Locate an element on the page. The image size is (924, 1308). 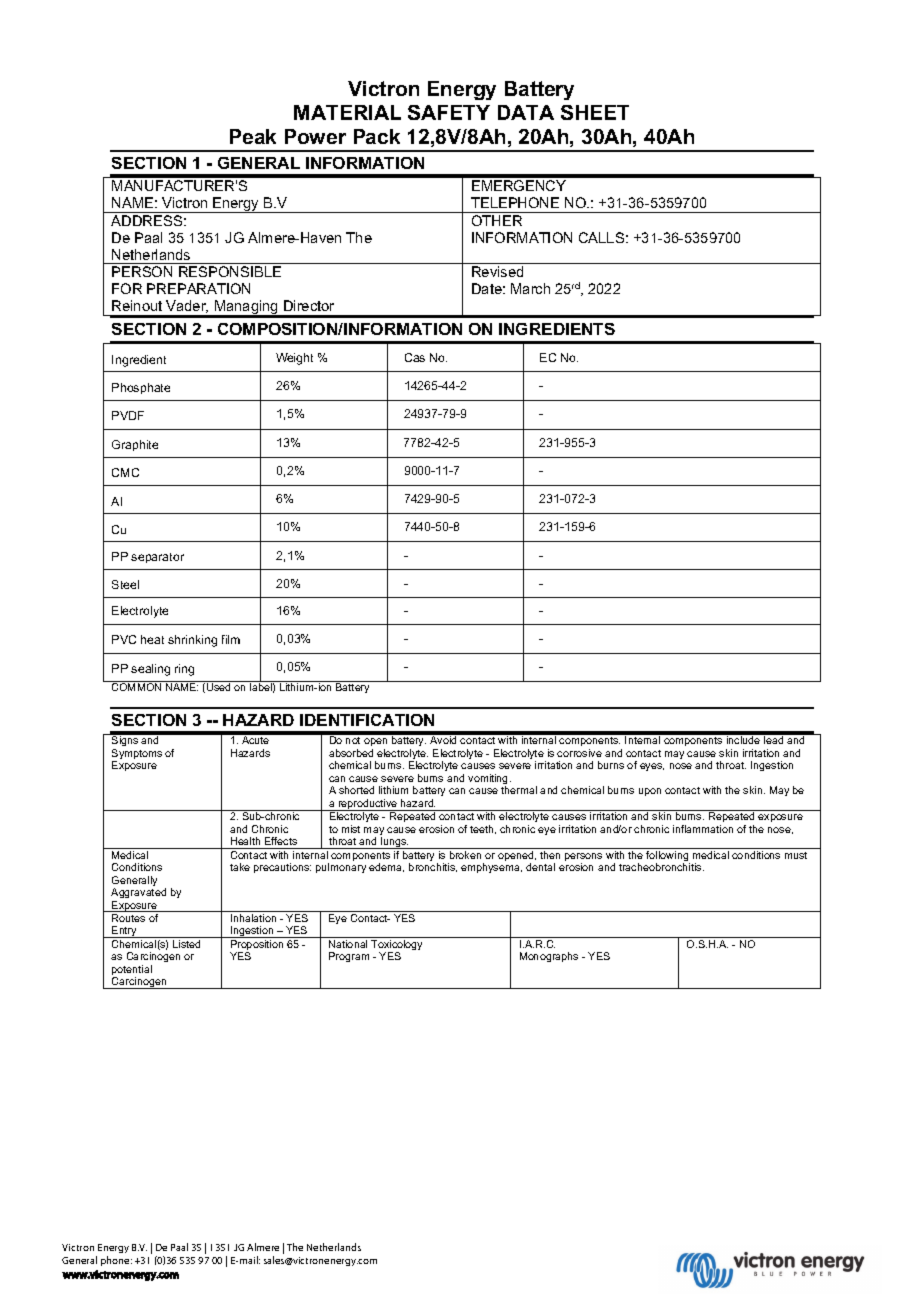
separator is located at coordinates (157, 558).
